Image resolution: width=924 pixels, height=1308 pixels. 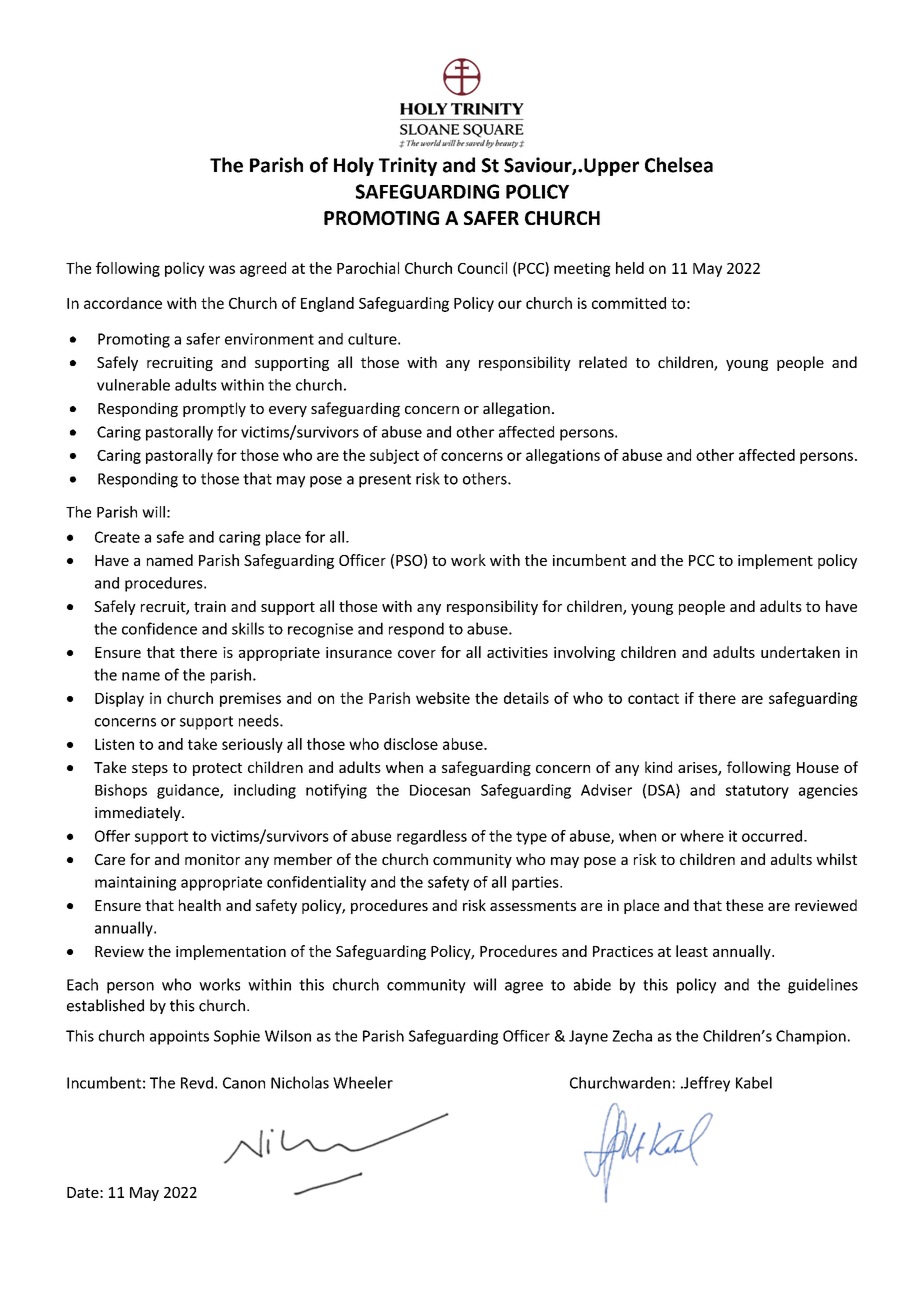 I want to click on regardless, so click(x=432, y=837).
